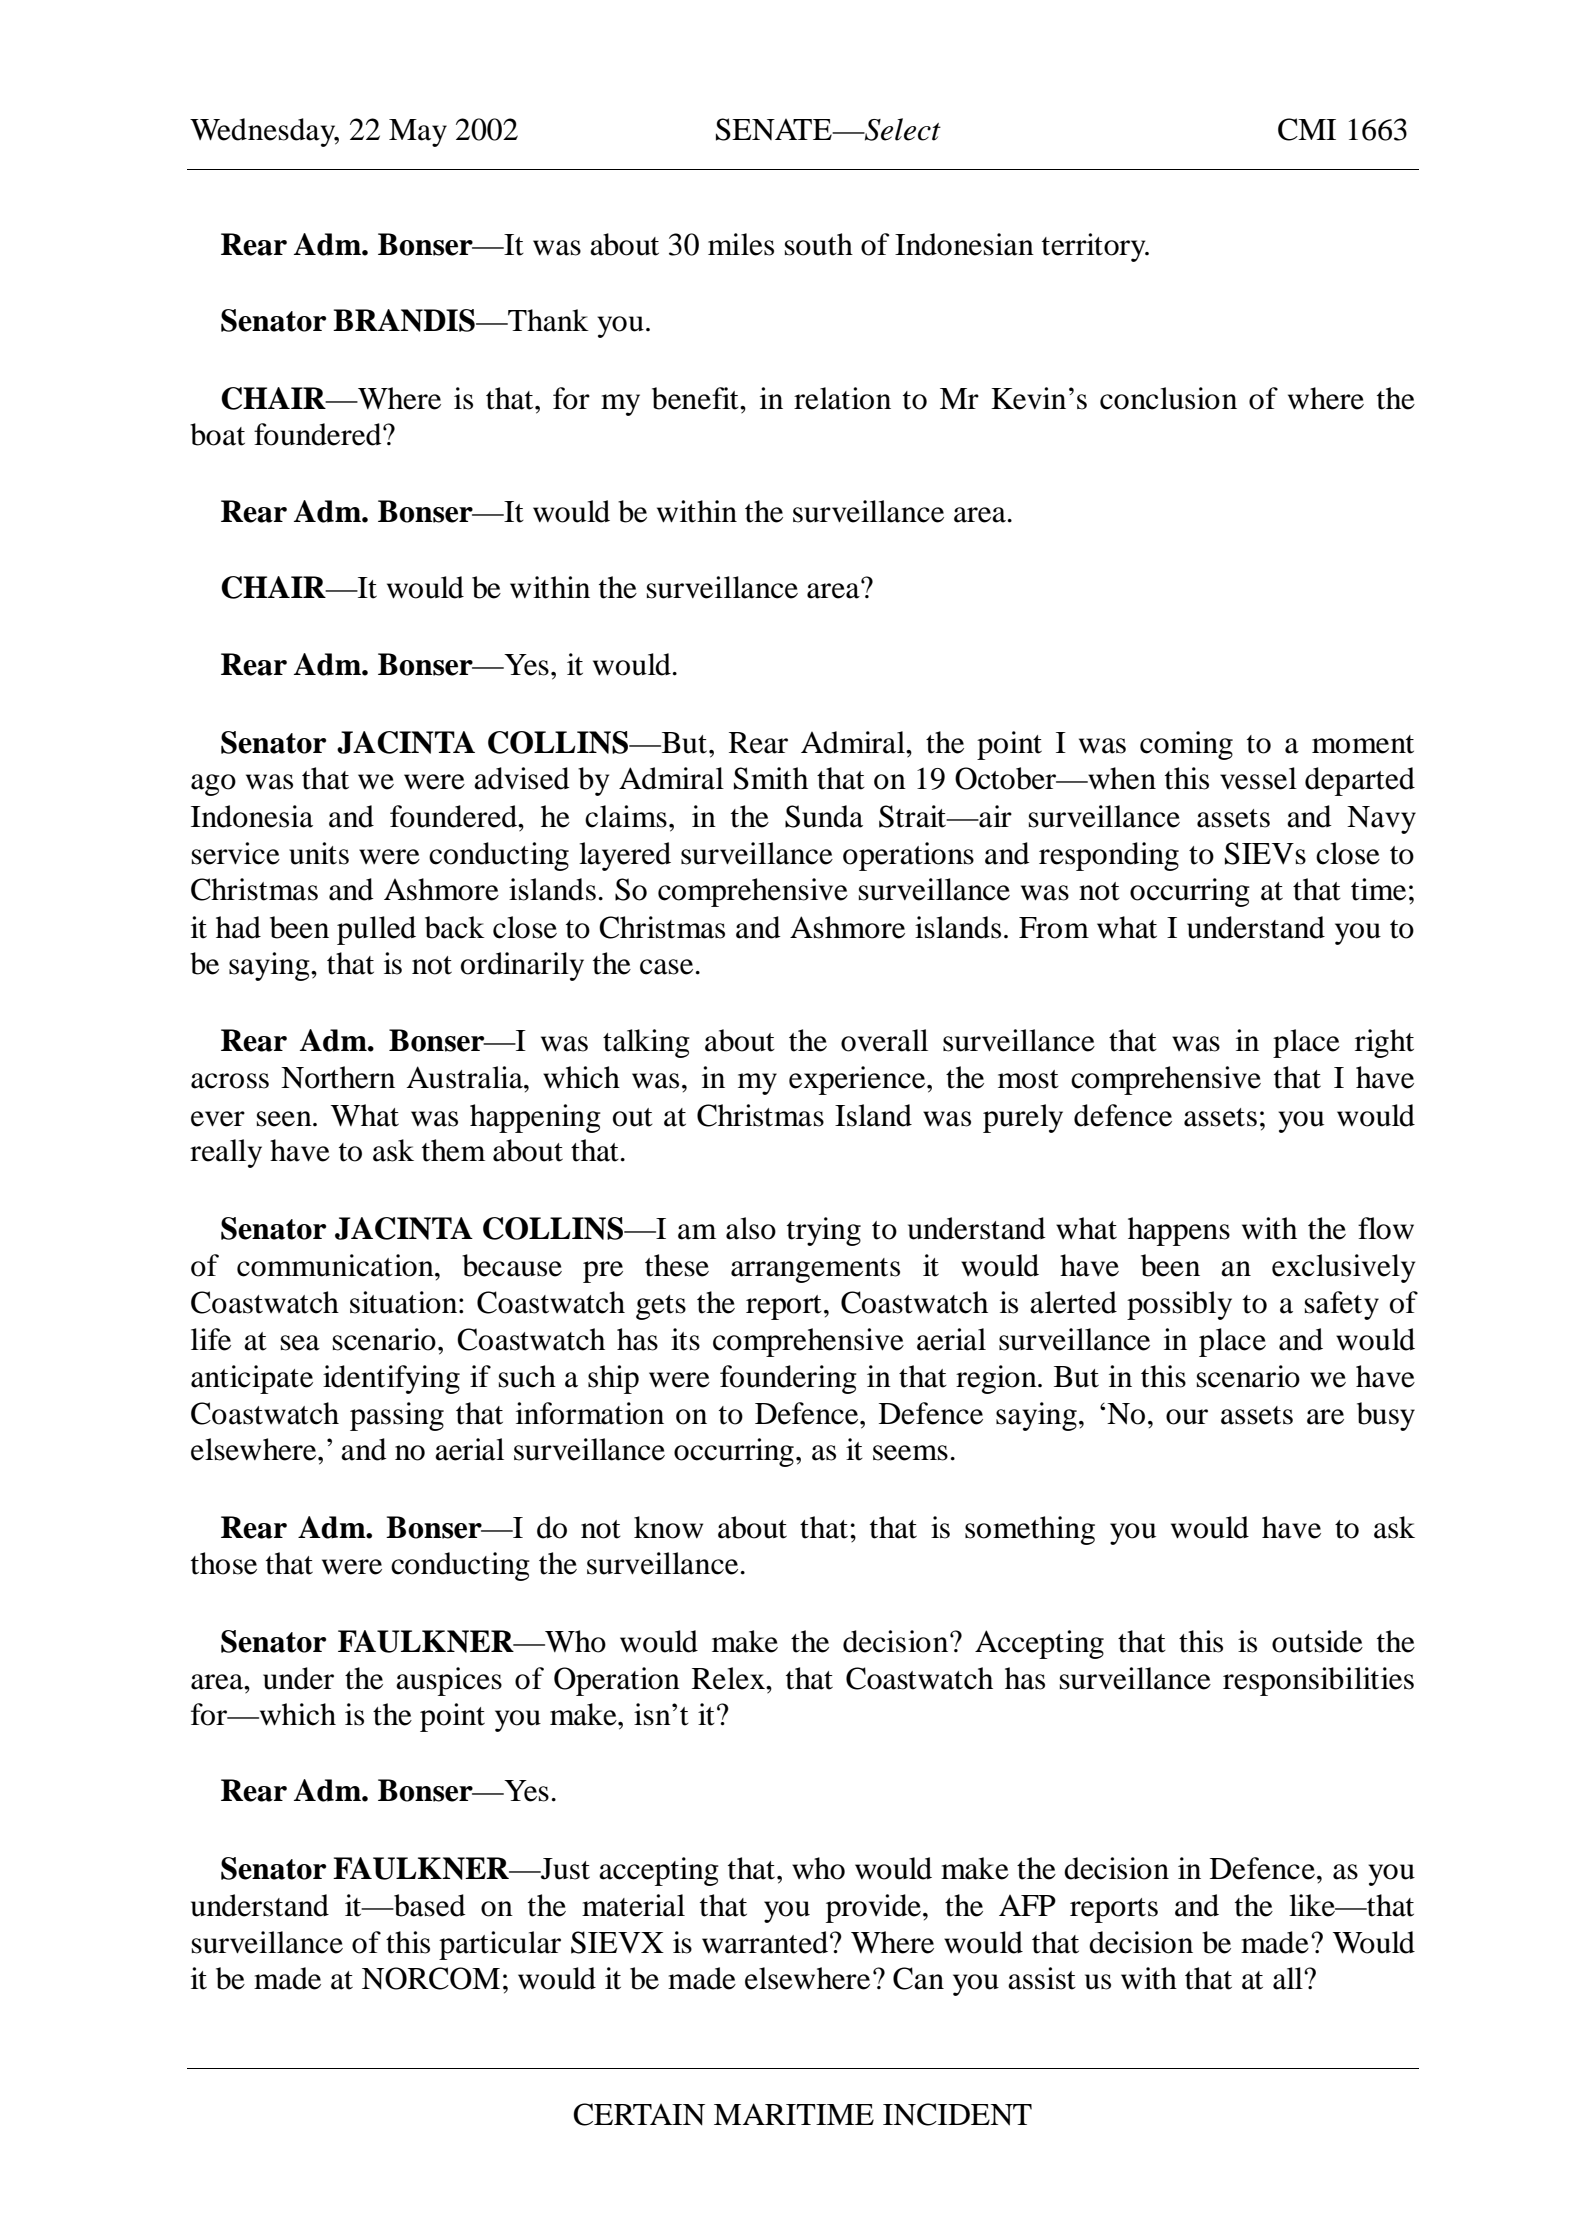  Describe the element at coordinates (418, 133) in the screenshot. I see `May` at that location.
